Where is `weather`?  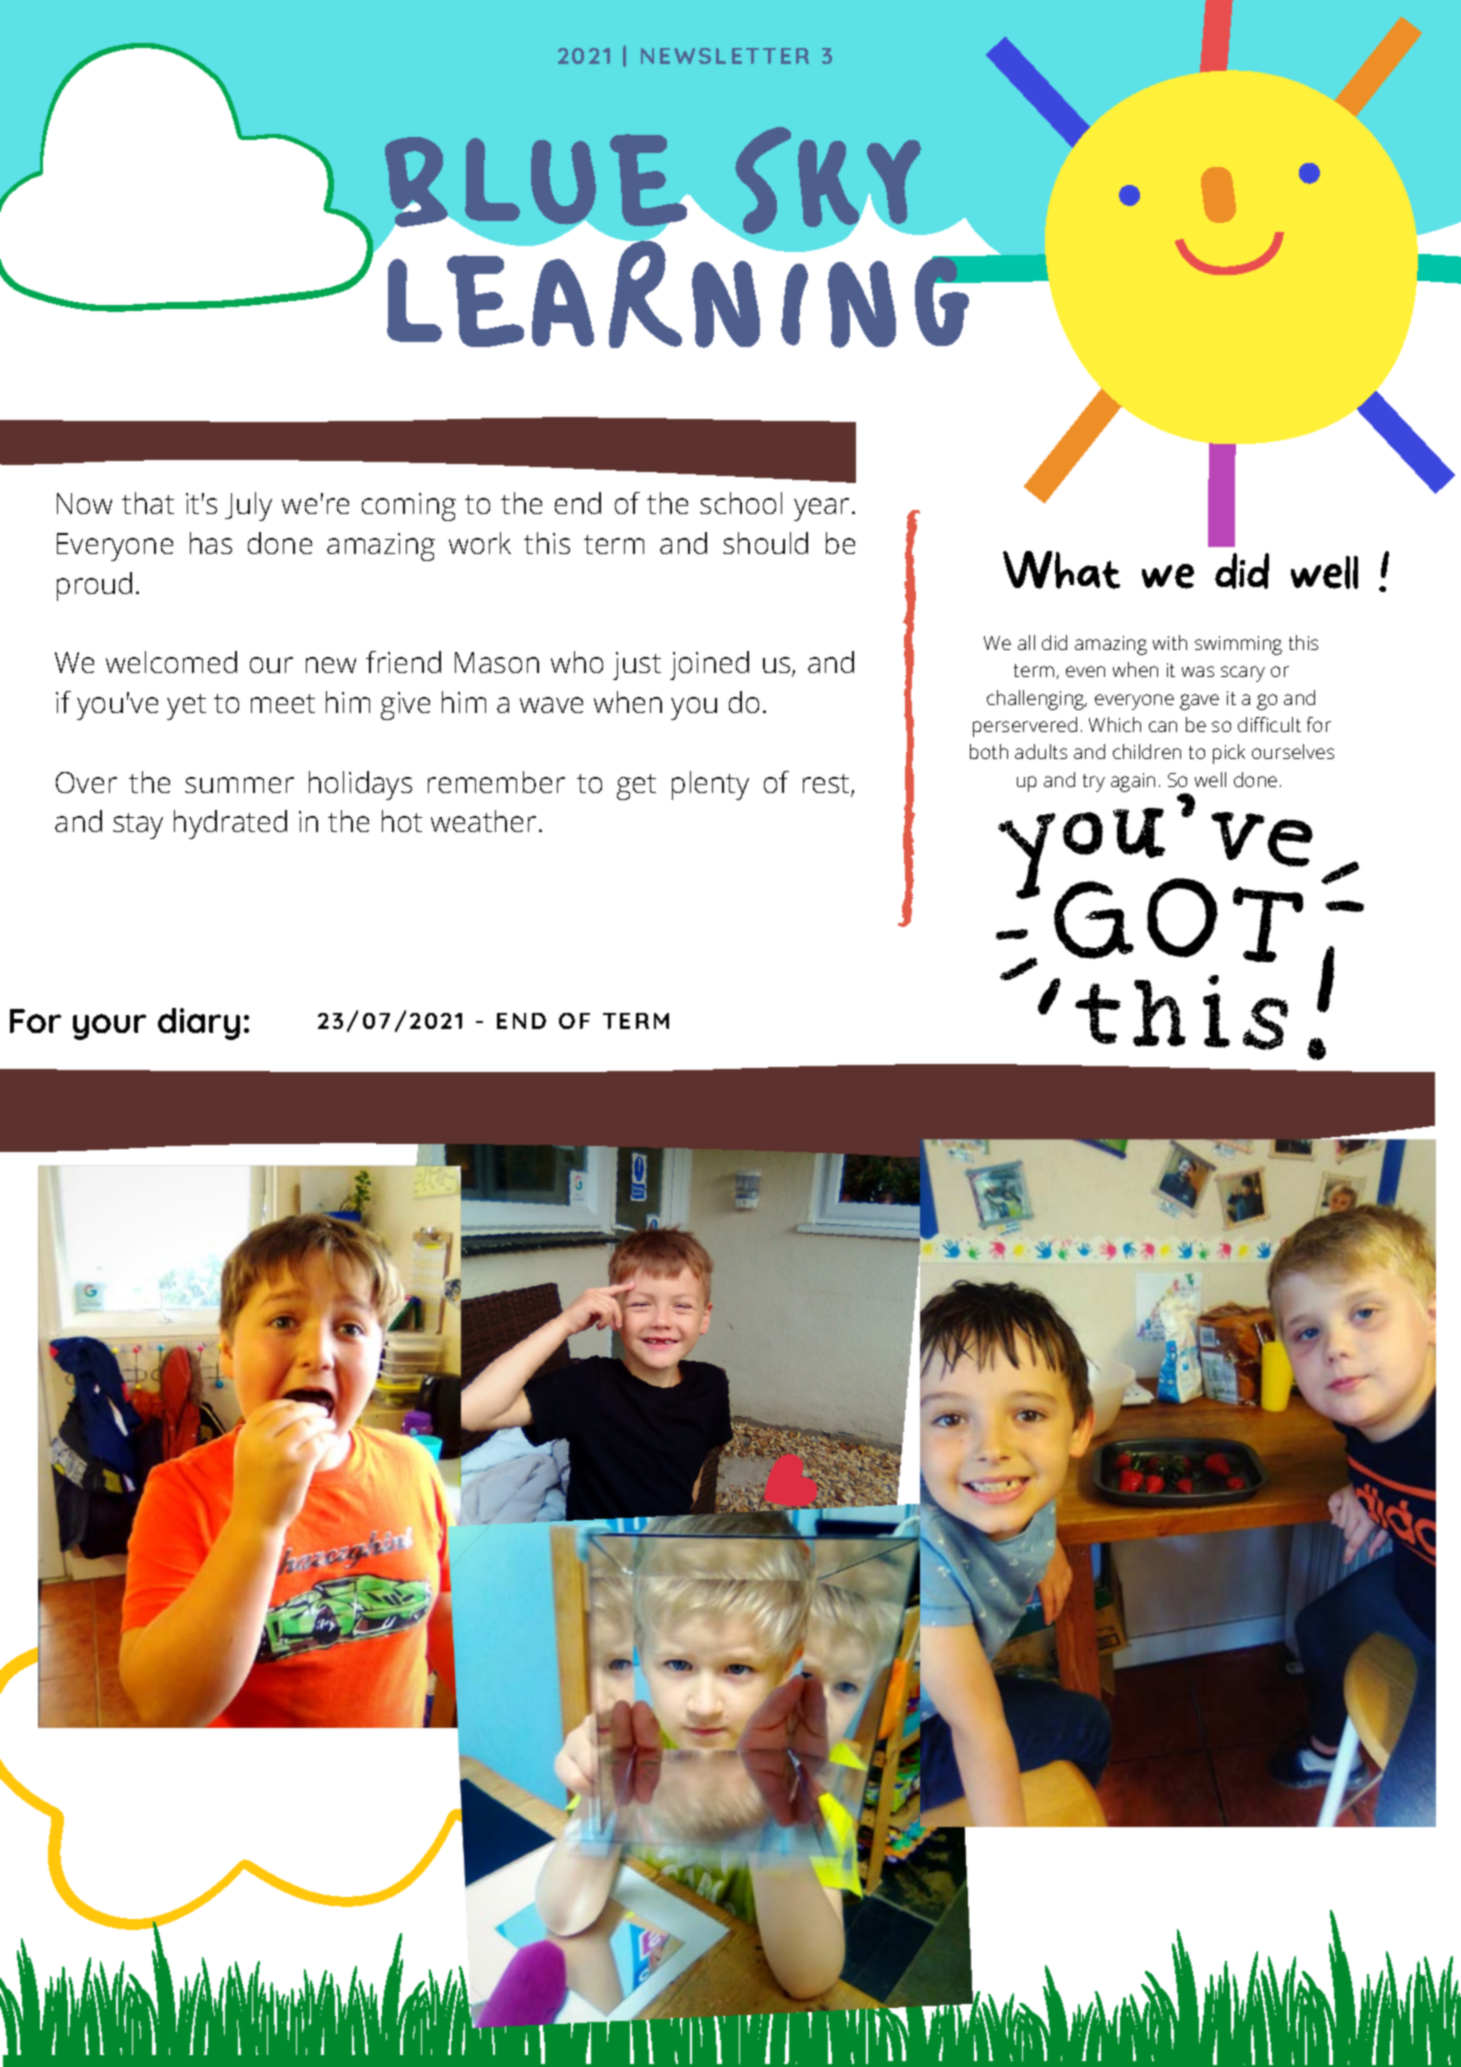 weather is located at coordinates (483, 821).
